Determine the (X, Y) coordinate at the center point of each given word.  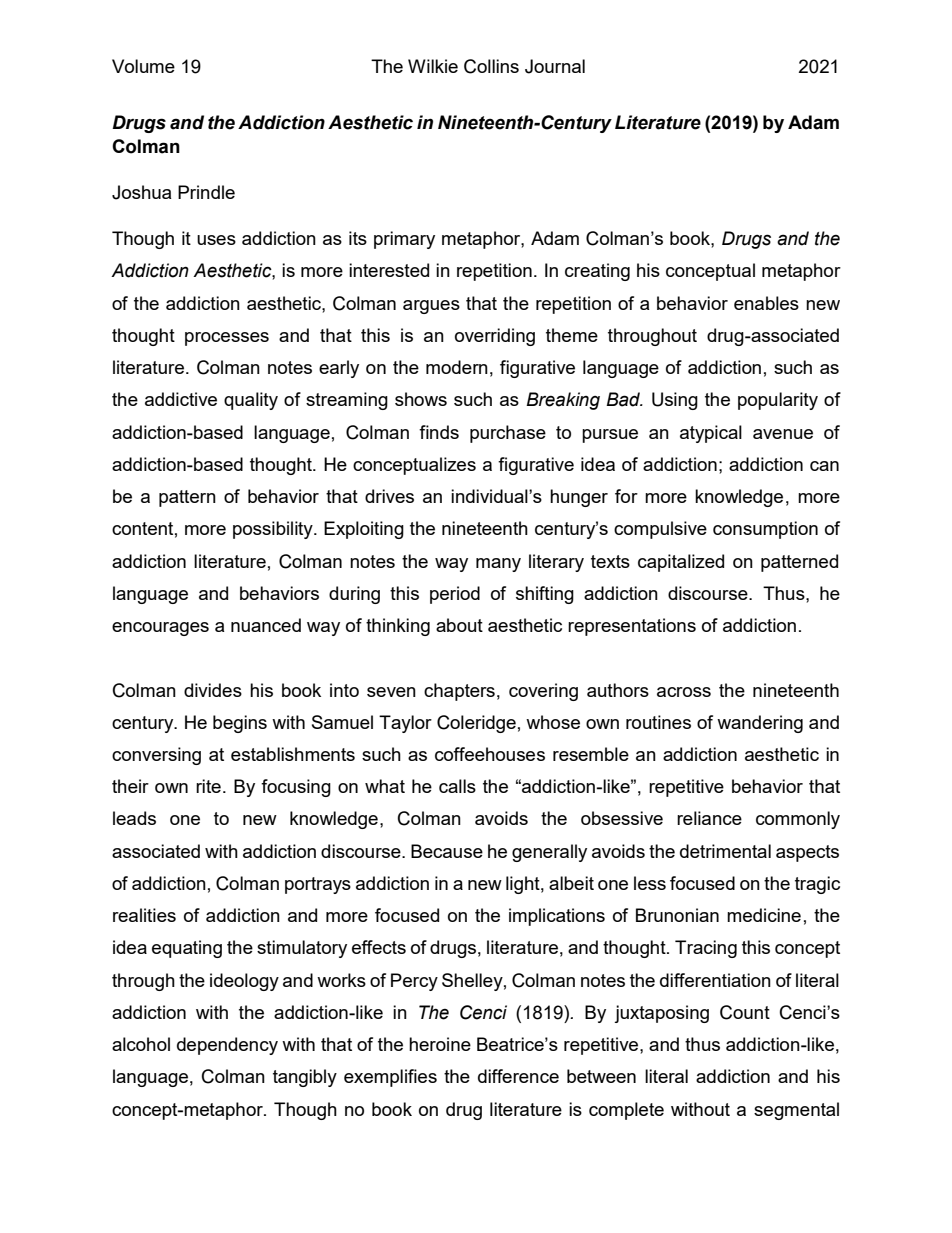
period (455, 595)
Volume (143, 66)
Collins (491, 66)
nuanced (266, 625)
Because (447, 851)
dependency (227, 1046)
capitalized (681, 563)
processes (227, 339)
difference (518, 1076)
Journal (555, 66)
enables (766, 303)
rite (208, 786)
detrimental (725, 851)
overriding (495, 337)
